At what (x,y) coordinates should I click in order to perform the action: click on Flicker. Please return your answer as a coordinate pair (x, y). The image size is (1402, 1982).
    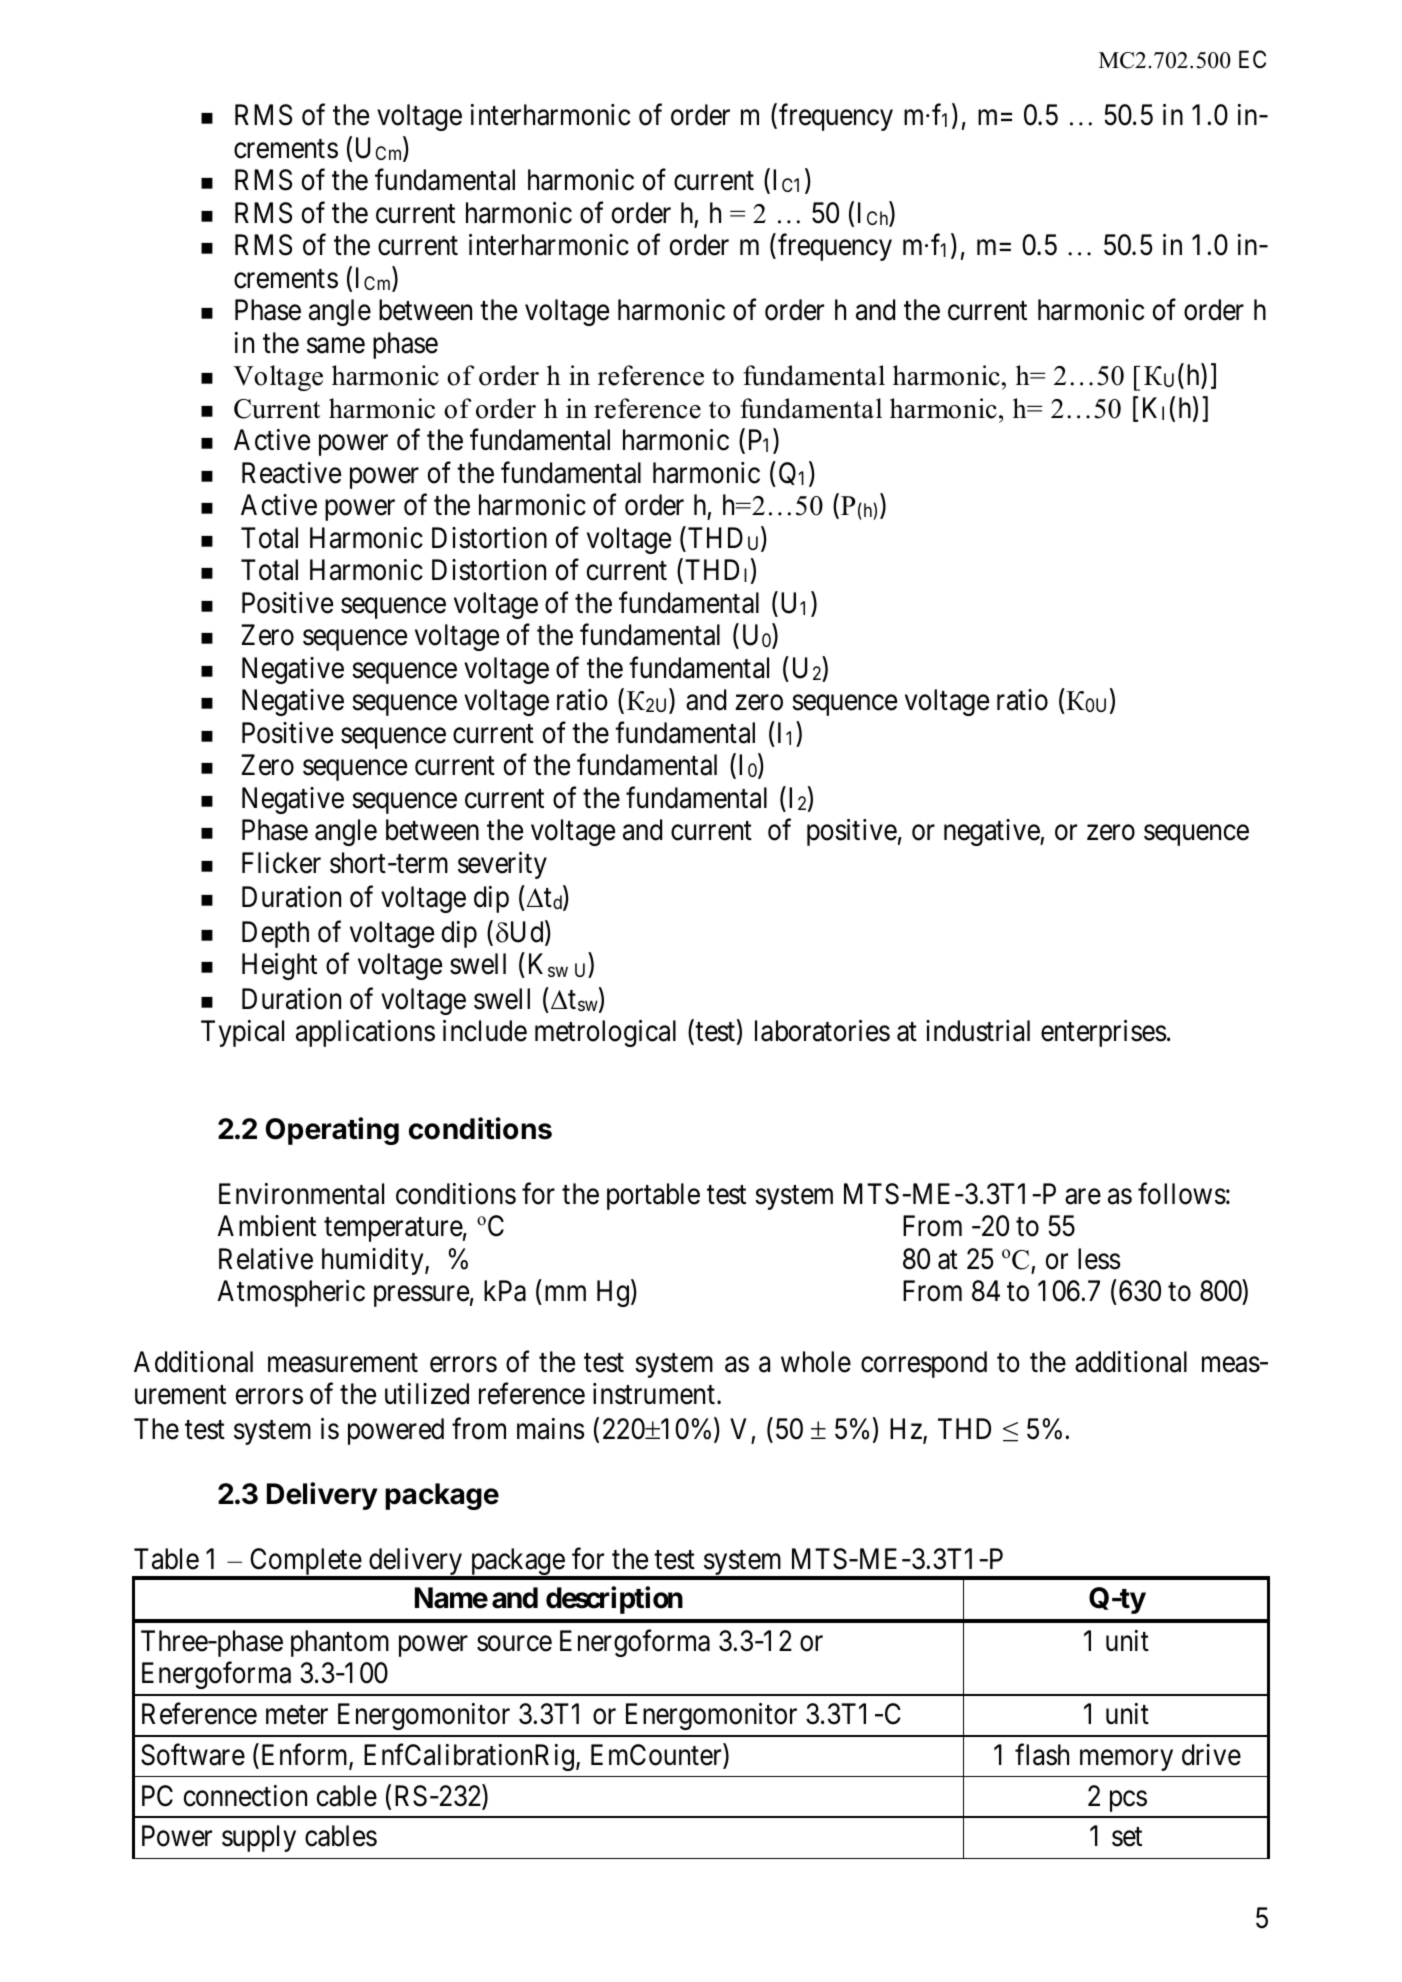
    Looking at the image, I should click on (281, 863).
